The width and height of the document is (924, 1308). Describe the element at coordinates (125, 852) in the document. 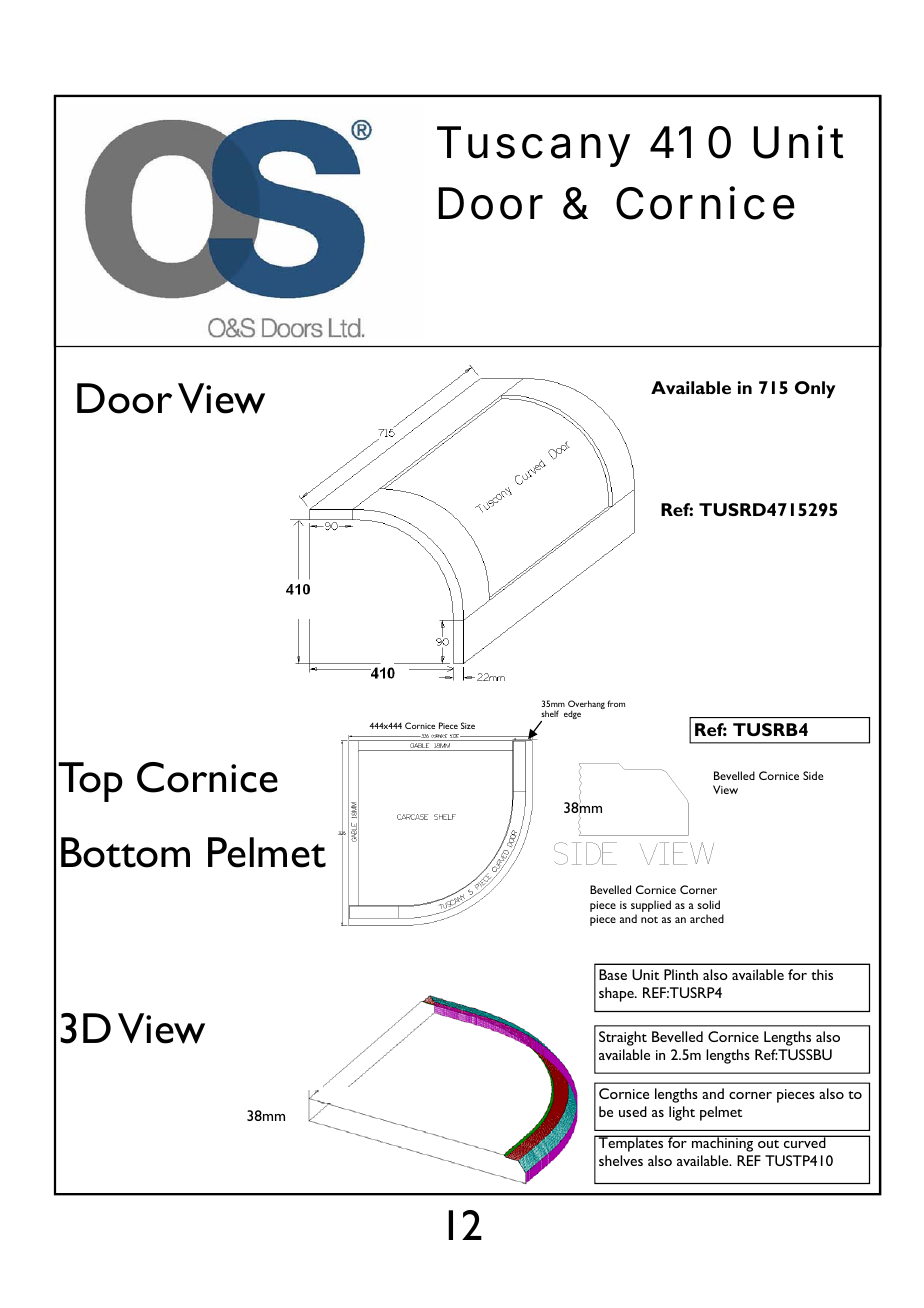

I see `Bottom` at that location.
